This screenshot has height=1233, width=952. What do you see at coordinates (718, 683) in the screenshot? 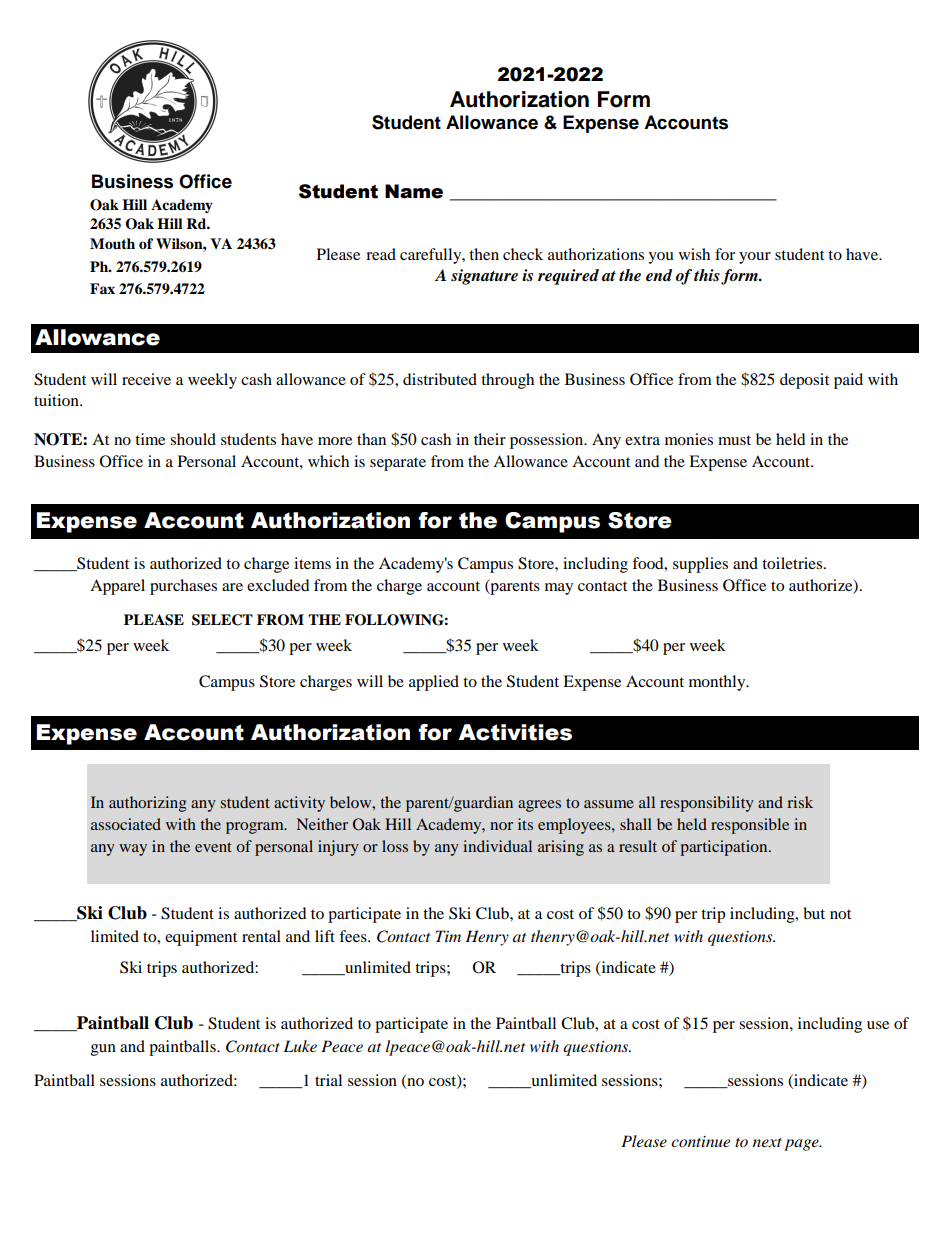
I see `monthly` at bounding box center [718, 683].
